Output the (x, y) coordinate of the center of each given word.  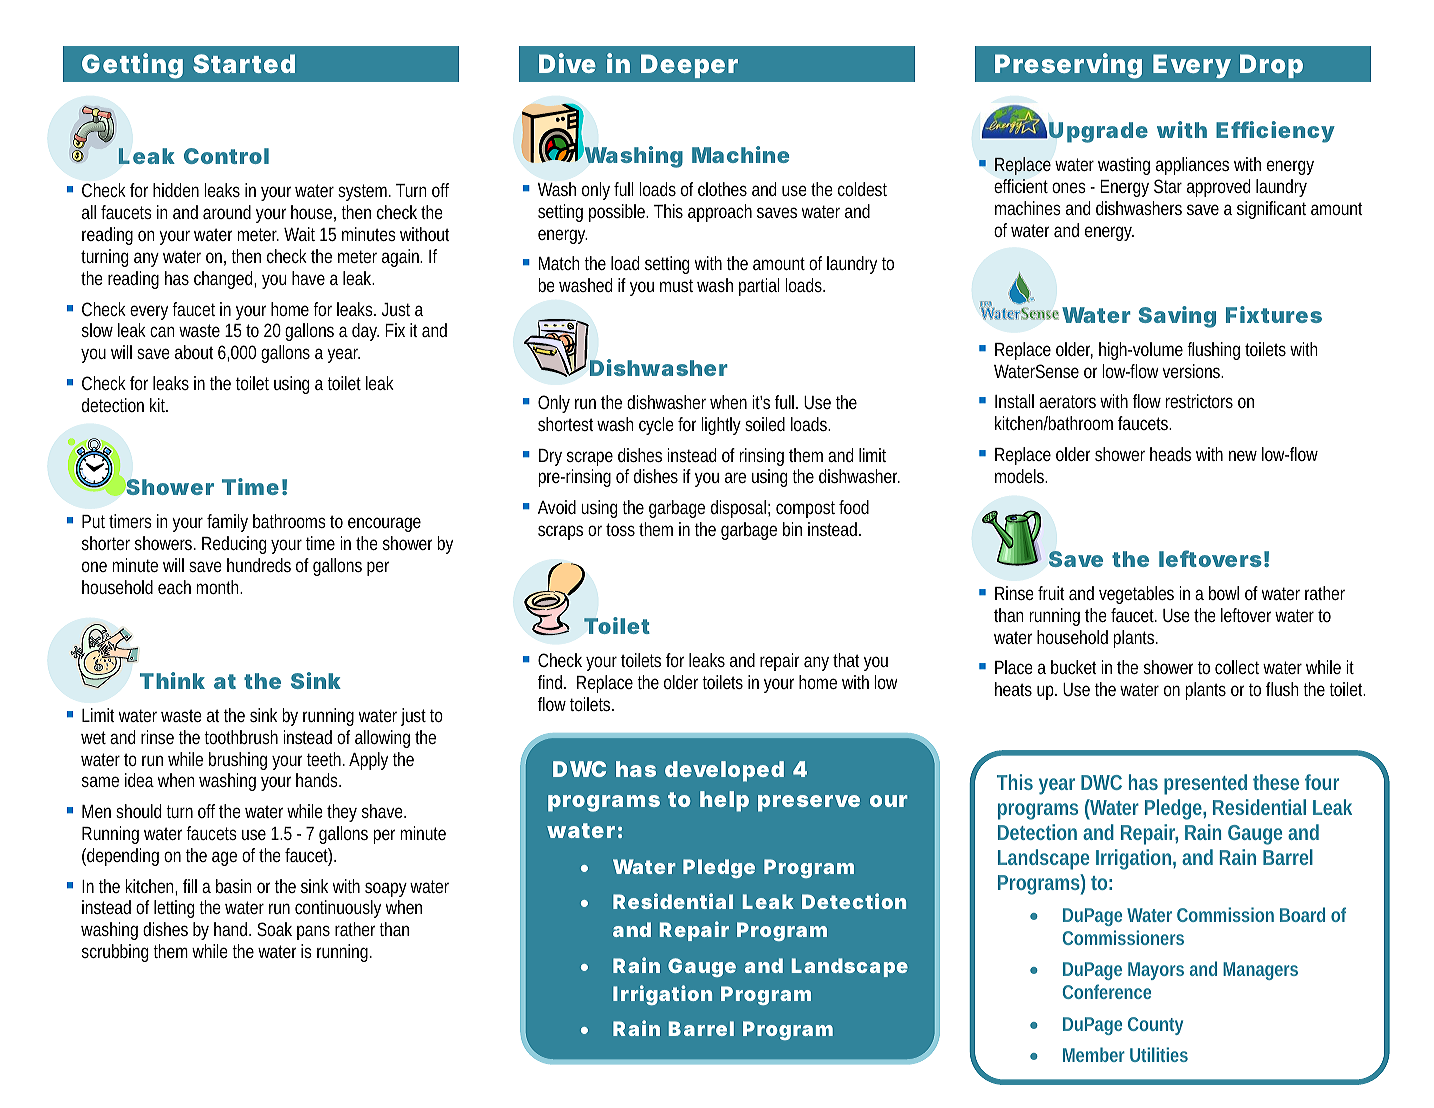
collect (1239, 667)
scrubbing (118, 953)
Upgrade (1098, 132)
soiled (765, 424)
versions (1192, 371)
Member (1094, 1054)
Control (226, 156)
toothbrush (241, 737)
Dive (567, 63)
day (365, 332)
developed (724, 771)
